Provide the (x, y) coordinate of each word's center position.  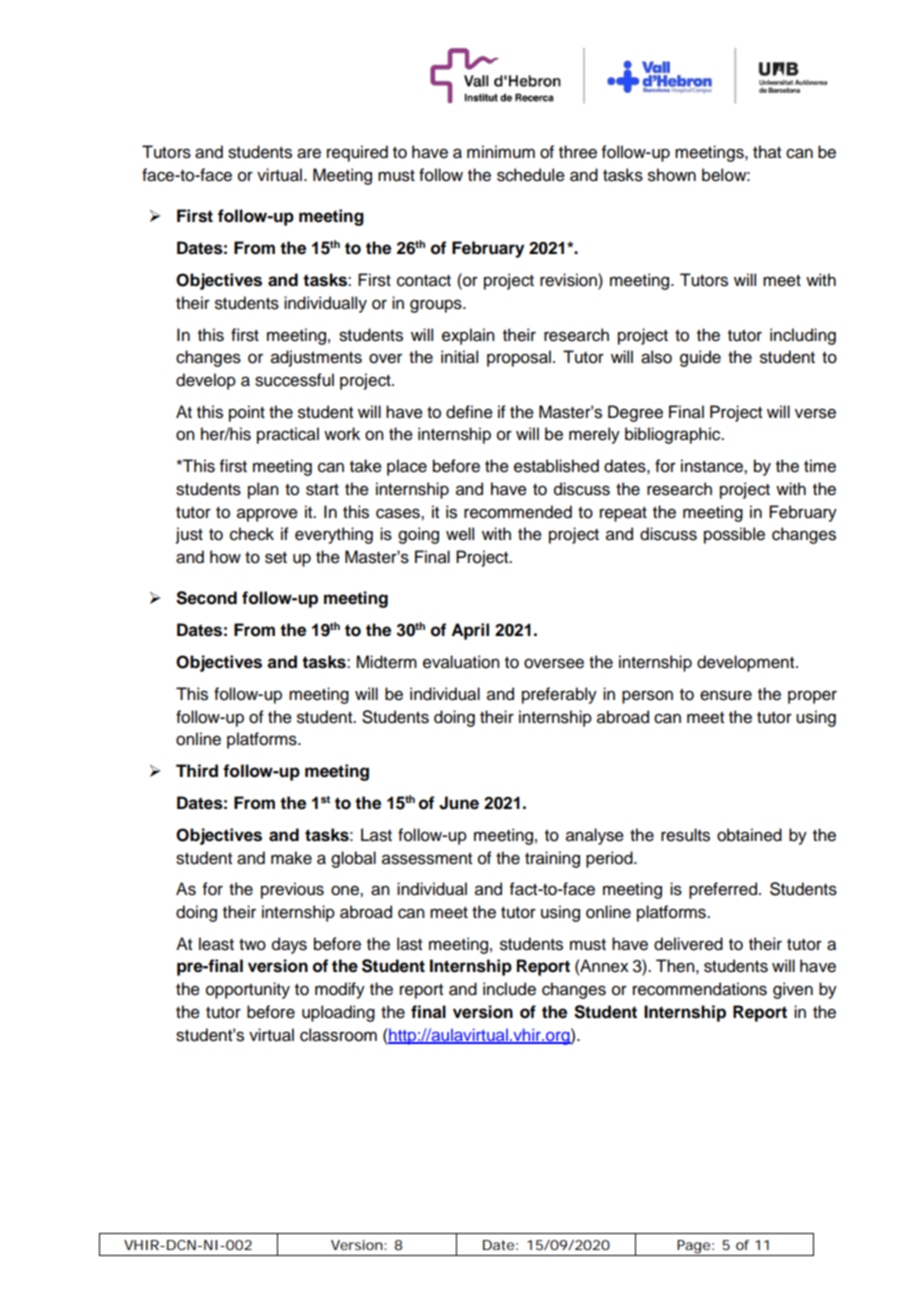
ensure (726, 695)
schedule (531, 175)
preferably (559, 695)
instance (713, 466)
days (289, 945)
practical (288, 435)
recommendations (700, 989)
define (469, 412)
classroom (338, 1035)
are (309, 153)
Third (197, 771)
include (509, 989)
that (767, 152)
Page (693, 1248)
